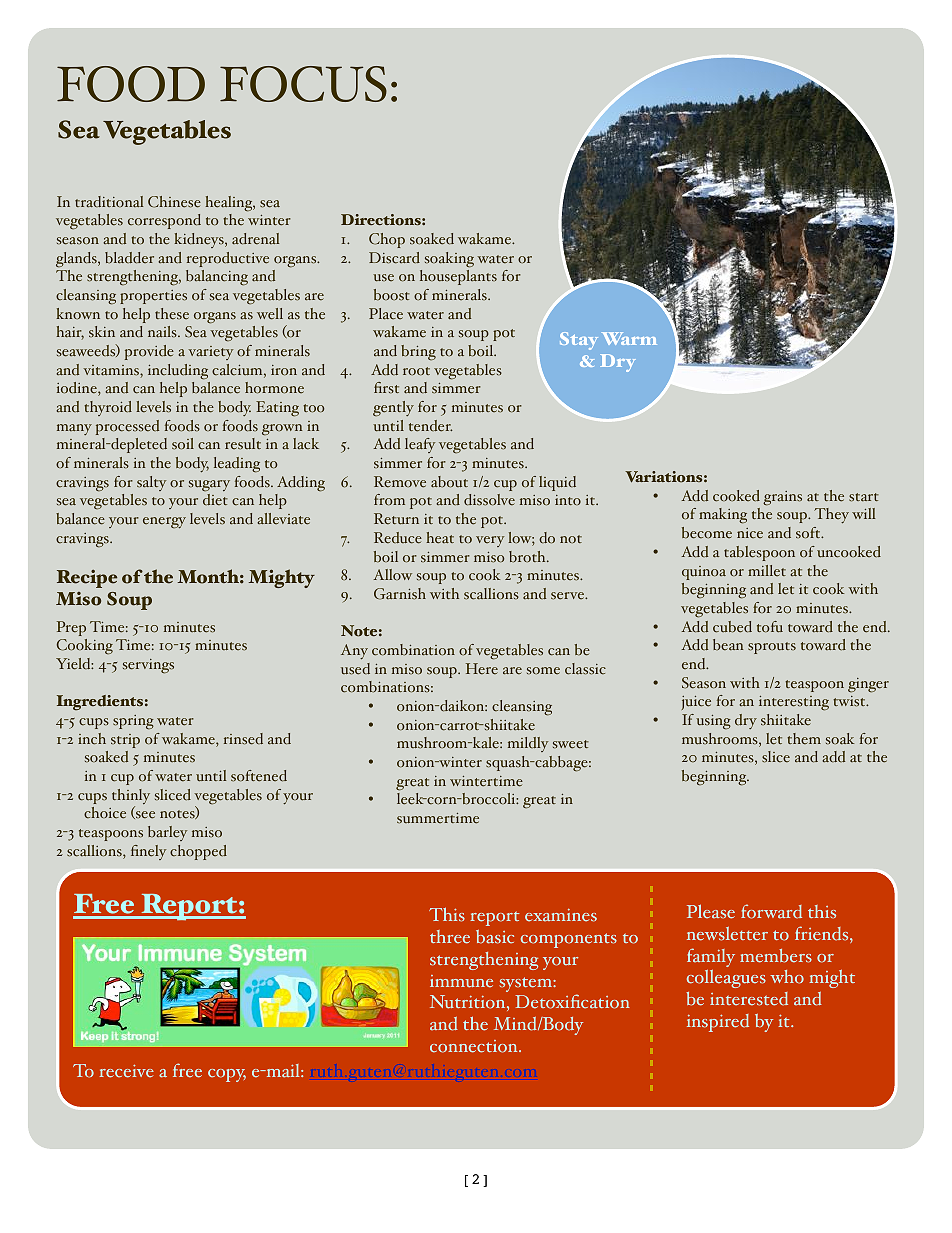 The width and height of the document is (952, 1233). Describe the element at coordinates (475, 1046) in the document. I see `connection` at that location.
